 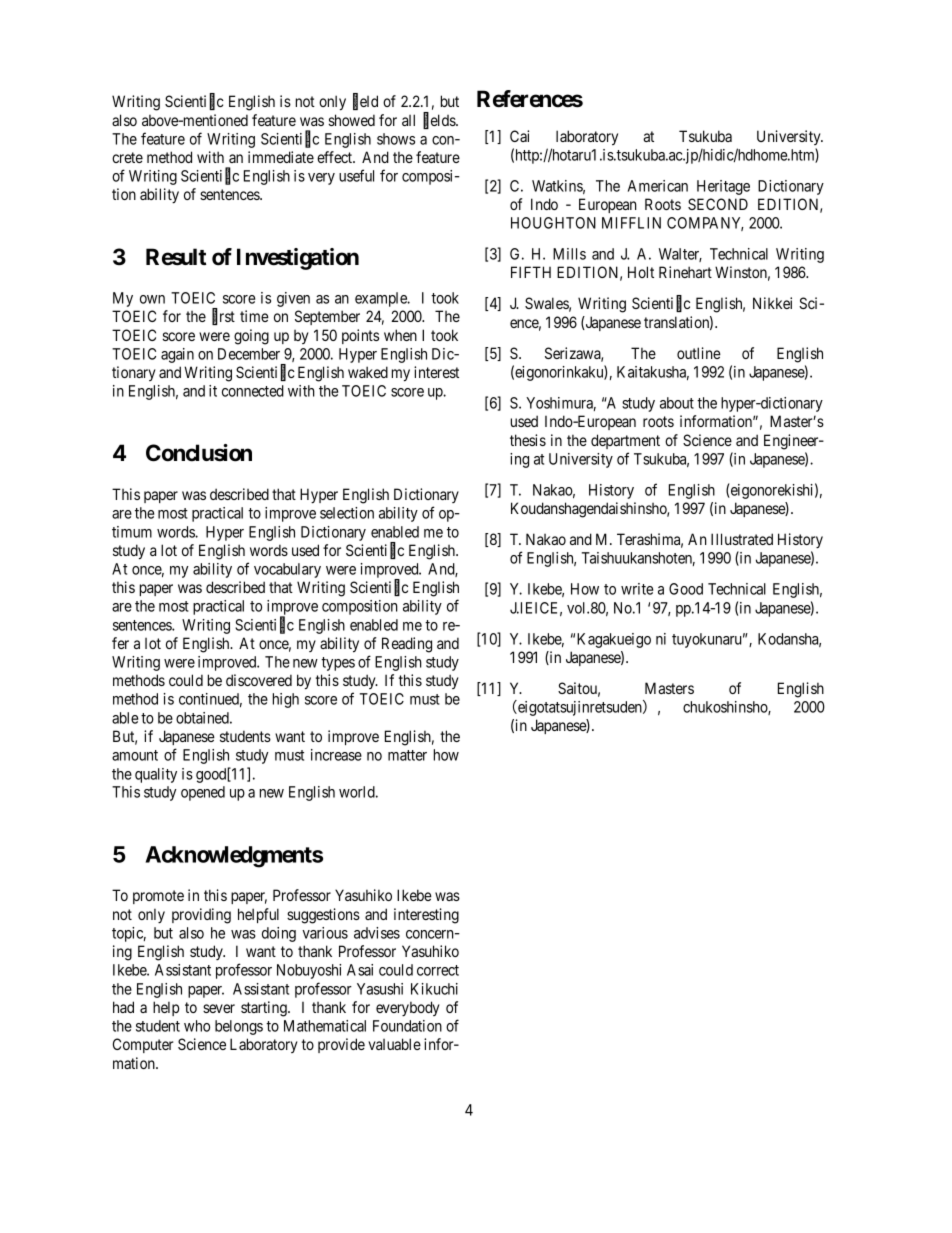 What do you see at coordinates (434, 989) in the image?
I see `Kikuchi` at bounding box center [434, 989].
